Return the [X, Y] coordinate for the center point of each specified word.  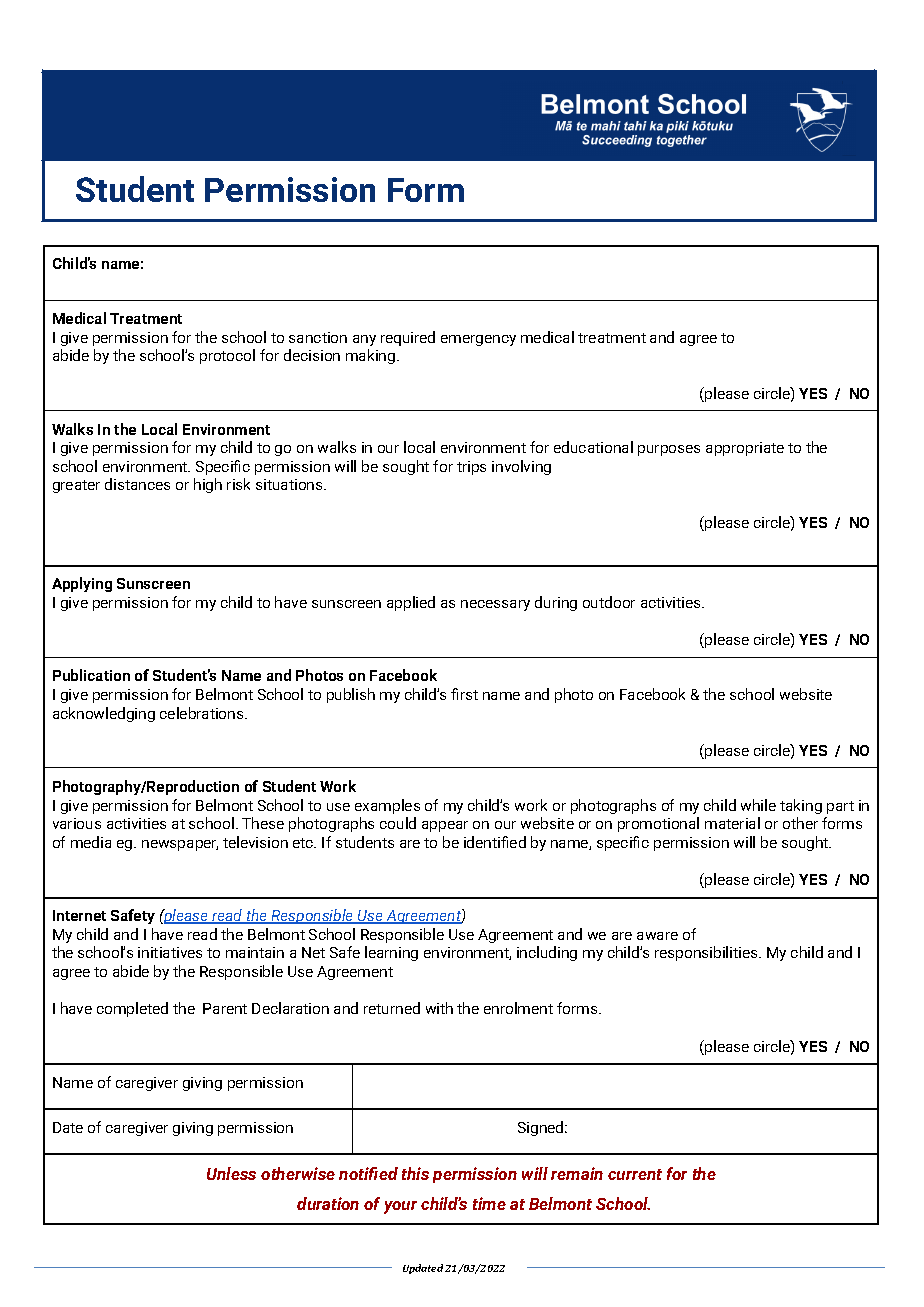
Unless [231, 1173]
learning [391, 953]
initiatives [170, 952]
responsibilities [707, 953]
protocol [227, 356]
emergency [478, 340]
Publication [91, 675]
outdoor [609, 602]
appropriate [745, 449]
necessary [495, 605]
